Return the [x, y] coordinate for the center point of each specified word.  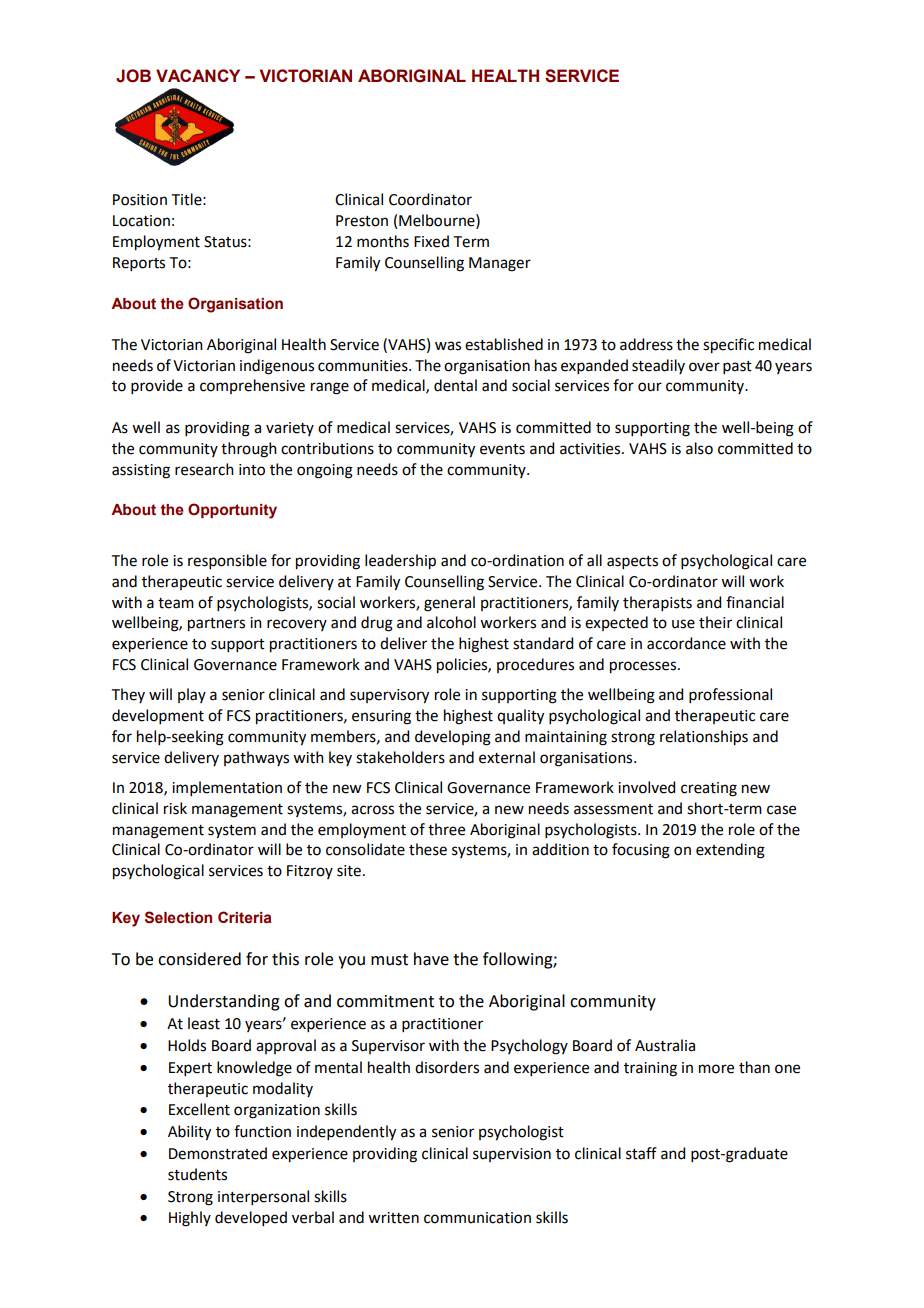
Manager [500, 264]
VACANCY [198, 75]
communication [477, 1218]
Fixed [431, 241]
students [197, 1174]
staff [641, 1153]
